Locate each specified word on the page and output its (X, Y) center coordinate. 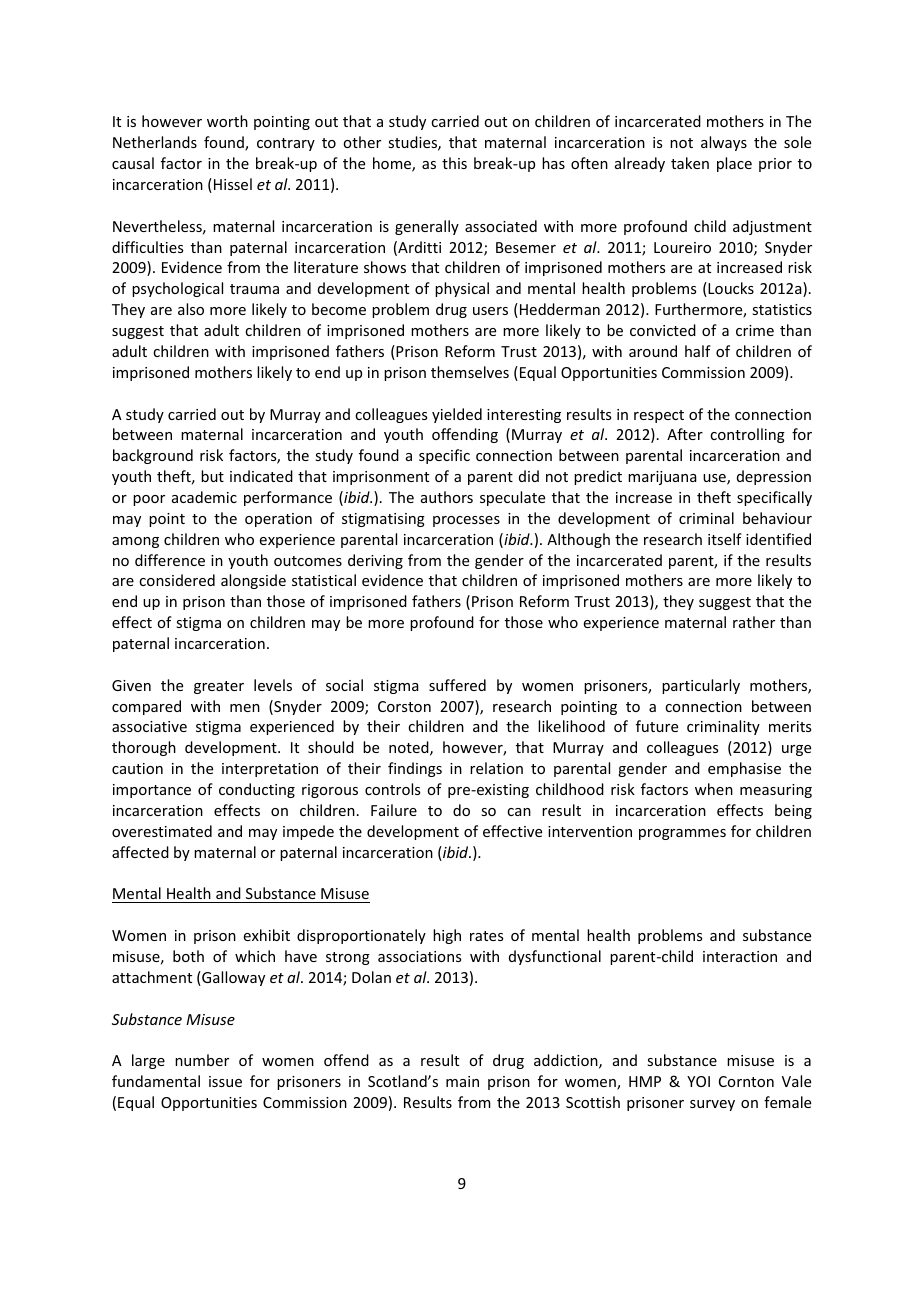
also (191, 309)
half (698, 351)
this (454, 163)
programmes (682, 834)
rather (754, 622)
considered (177, 580)
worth (227, 121)
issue (225, 1081)
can (519, 812)
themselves (470, 372)
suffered (457, 685)
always (724, 143)
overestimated (162, 831)
